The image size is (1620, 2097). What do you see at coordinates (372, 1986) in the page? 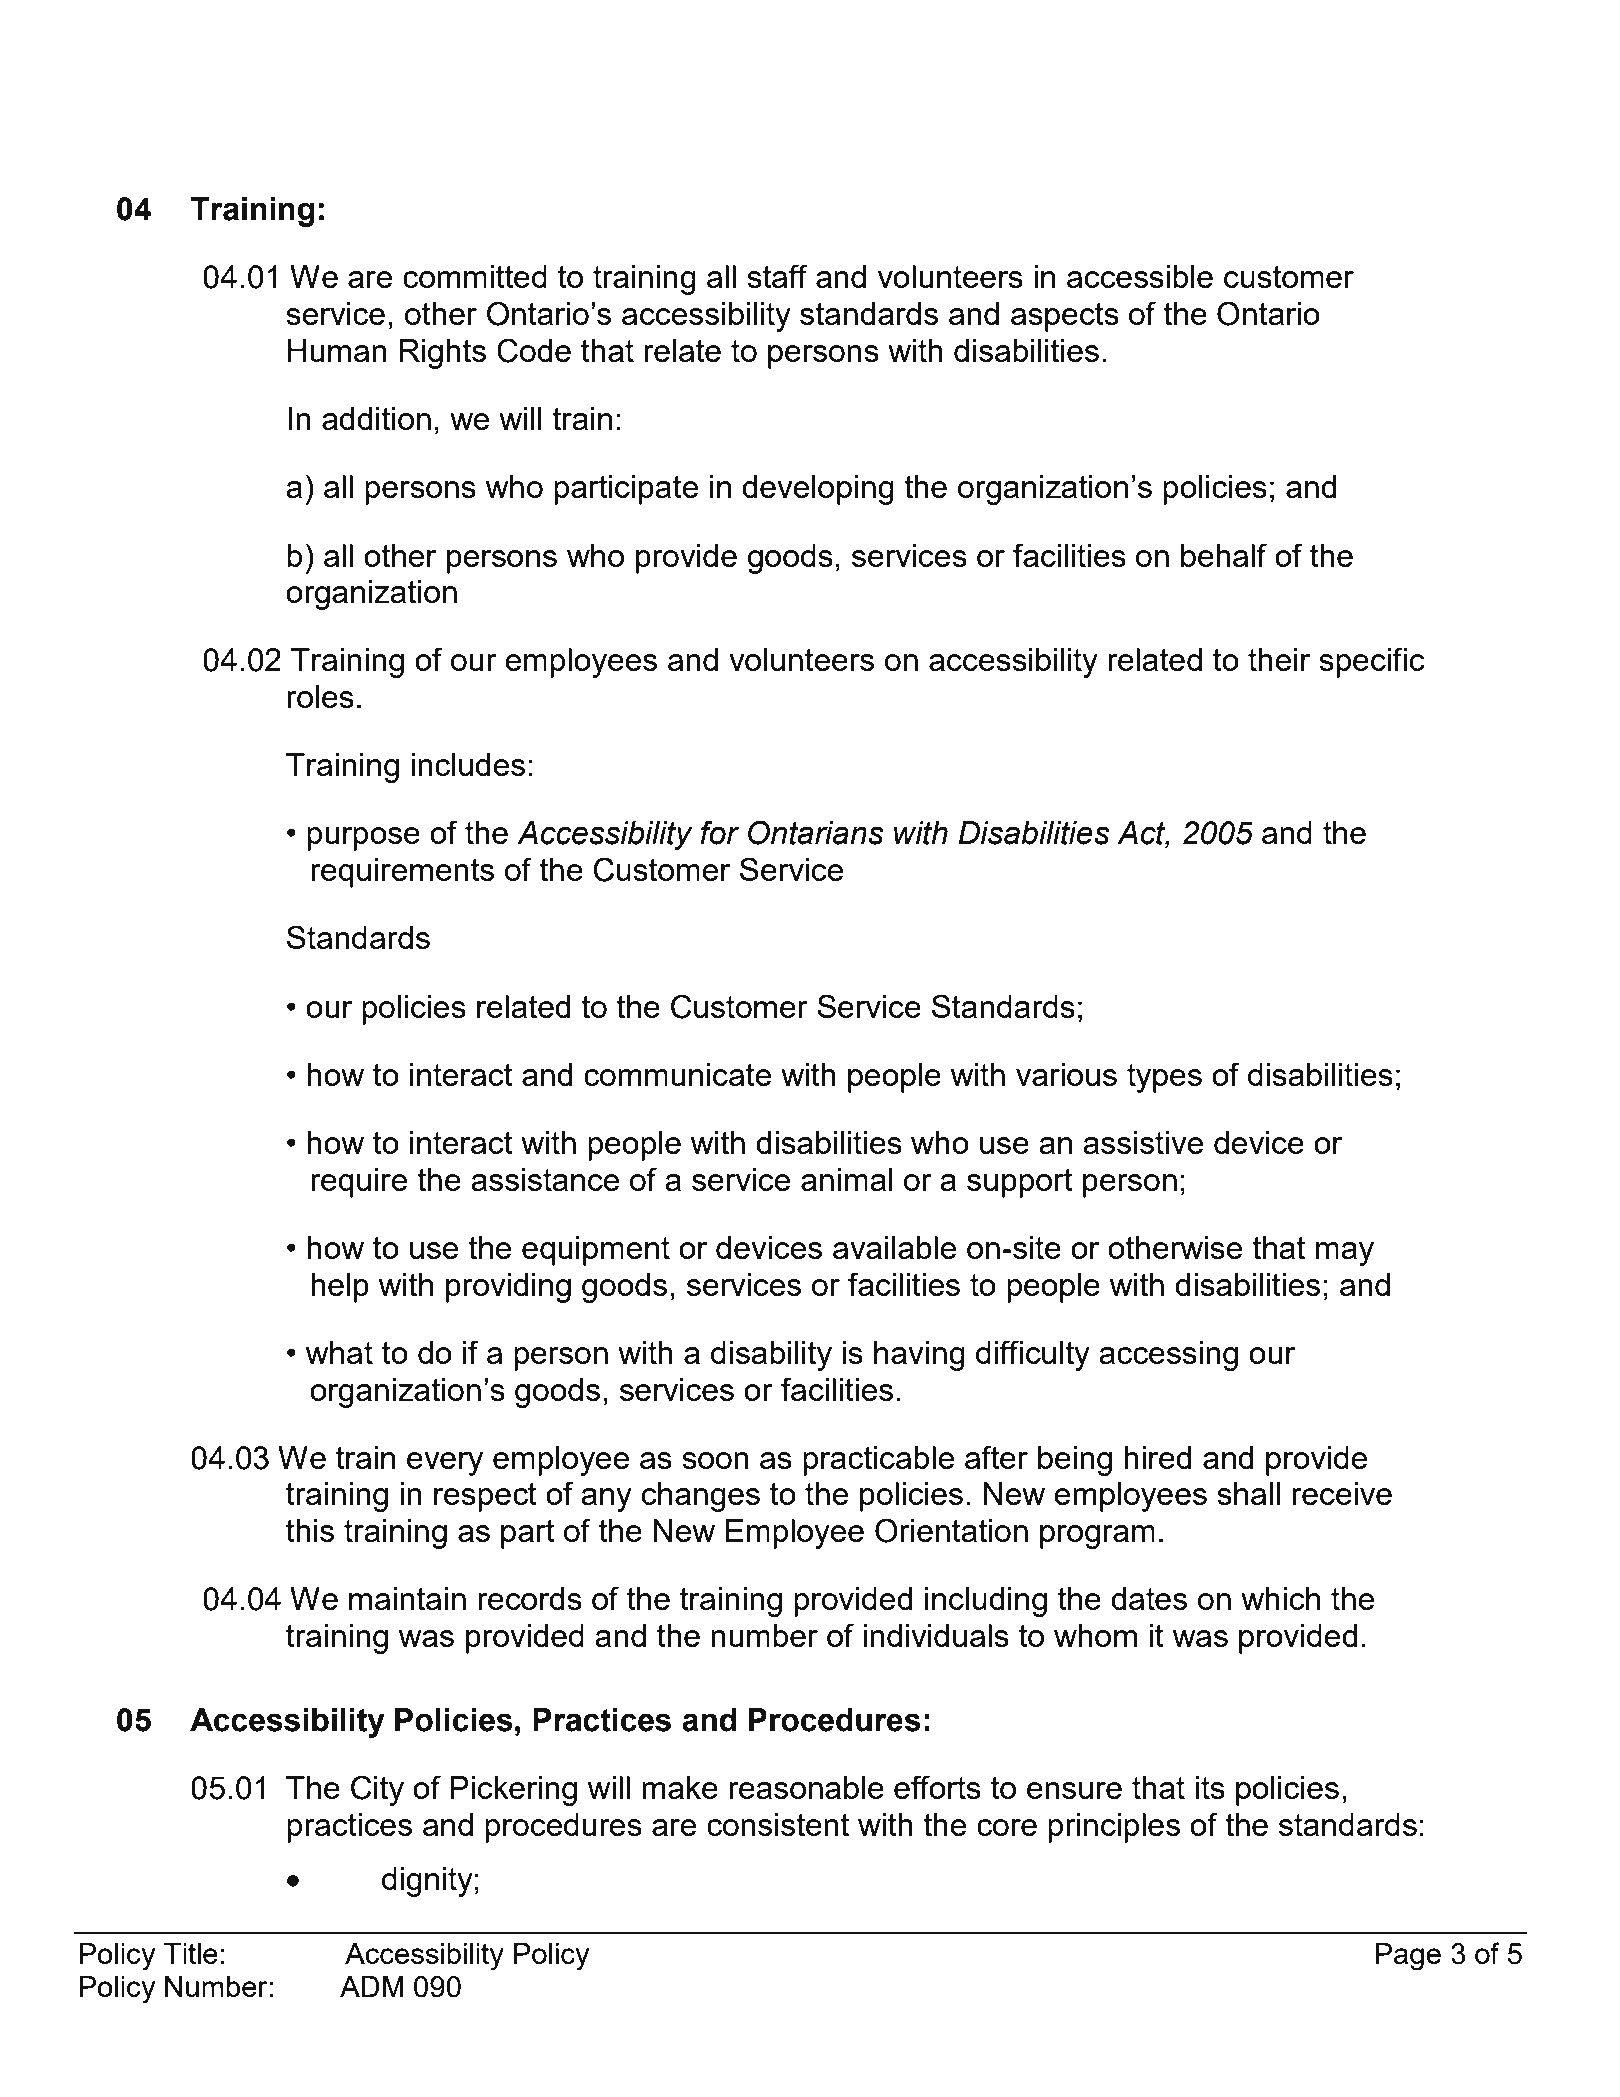
I see `ADM` at bounding box center [372, 1986].
